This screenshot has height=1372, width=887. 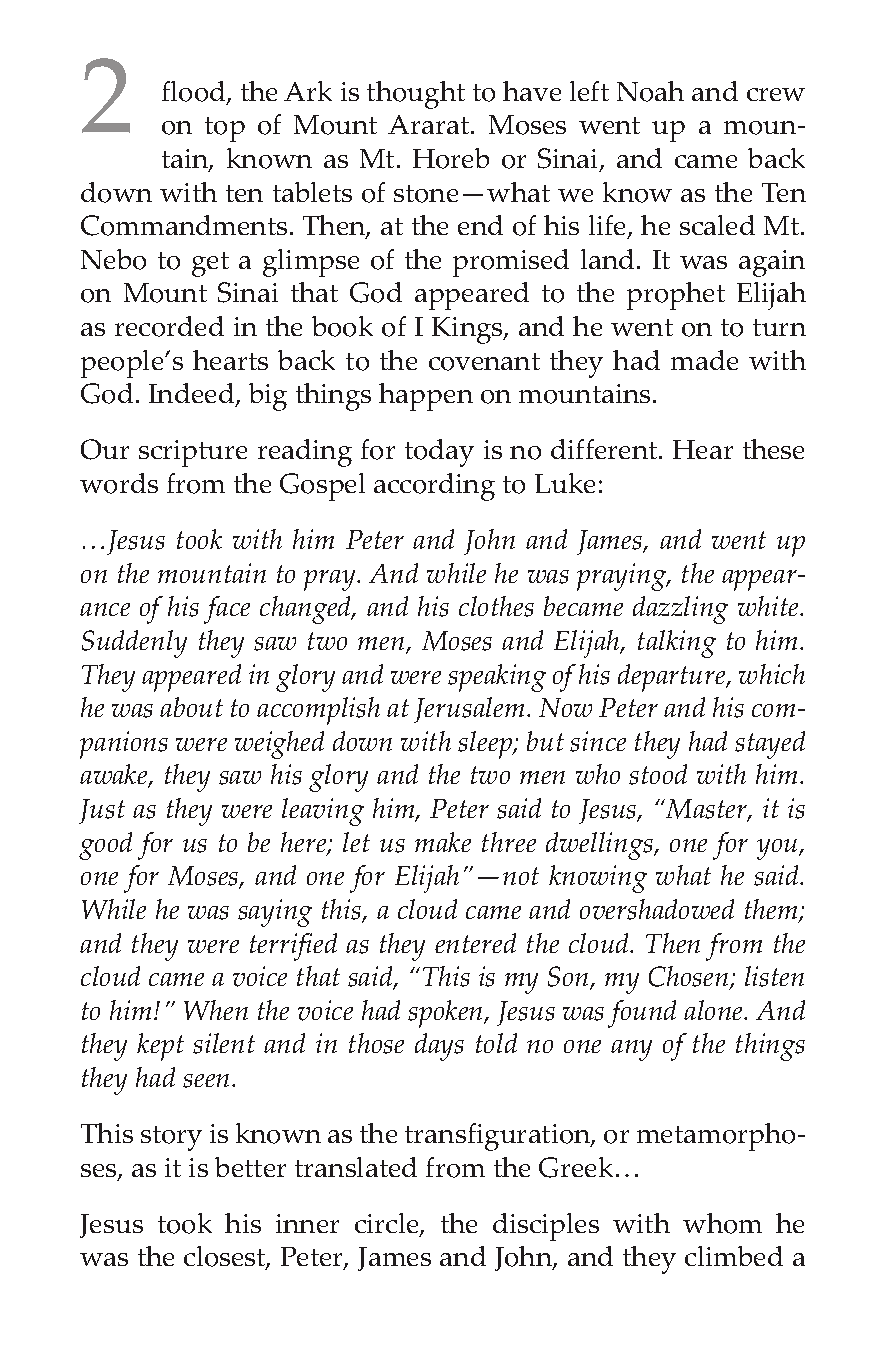 What do you see at coordinates (722, 1223) in the screenshot?
I see `whom` at bounding box center [722, 1223].
